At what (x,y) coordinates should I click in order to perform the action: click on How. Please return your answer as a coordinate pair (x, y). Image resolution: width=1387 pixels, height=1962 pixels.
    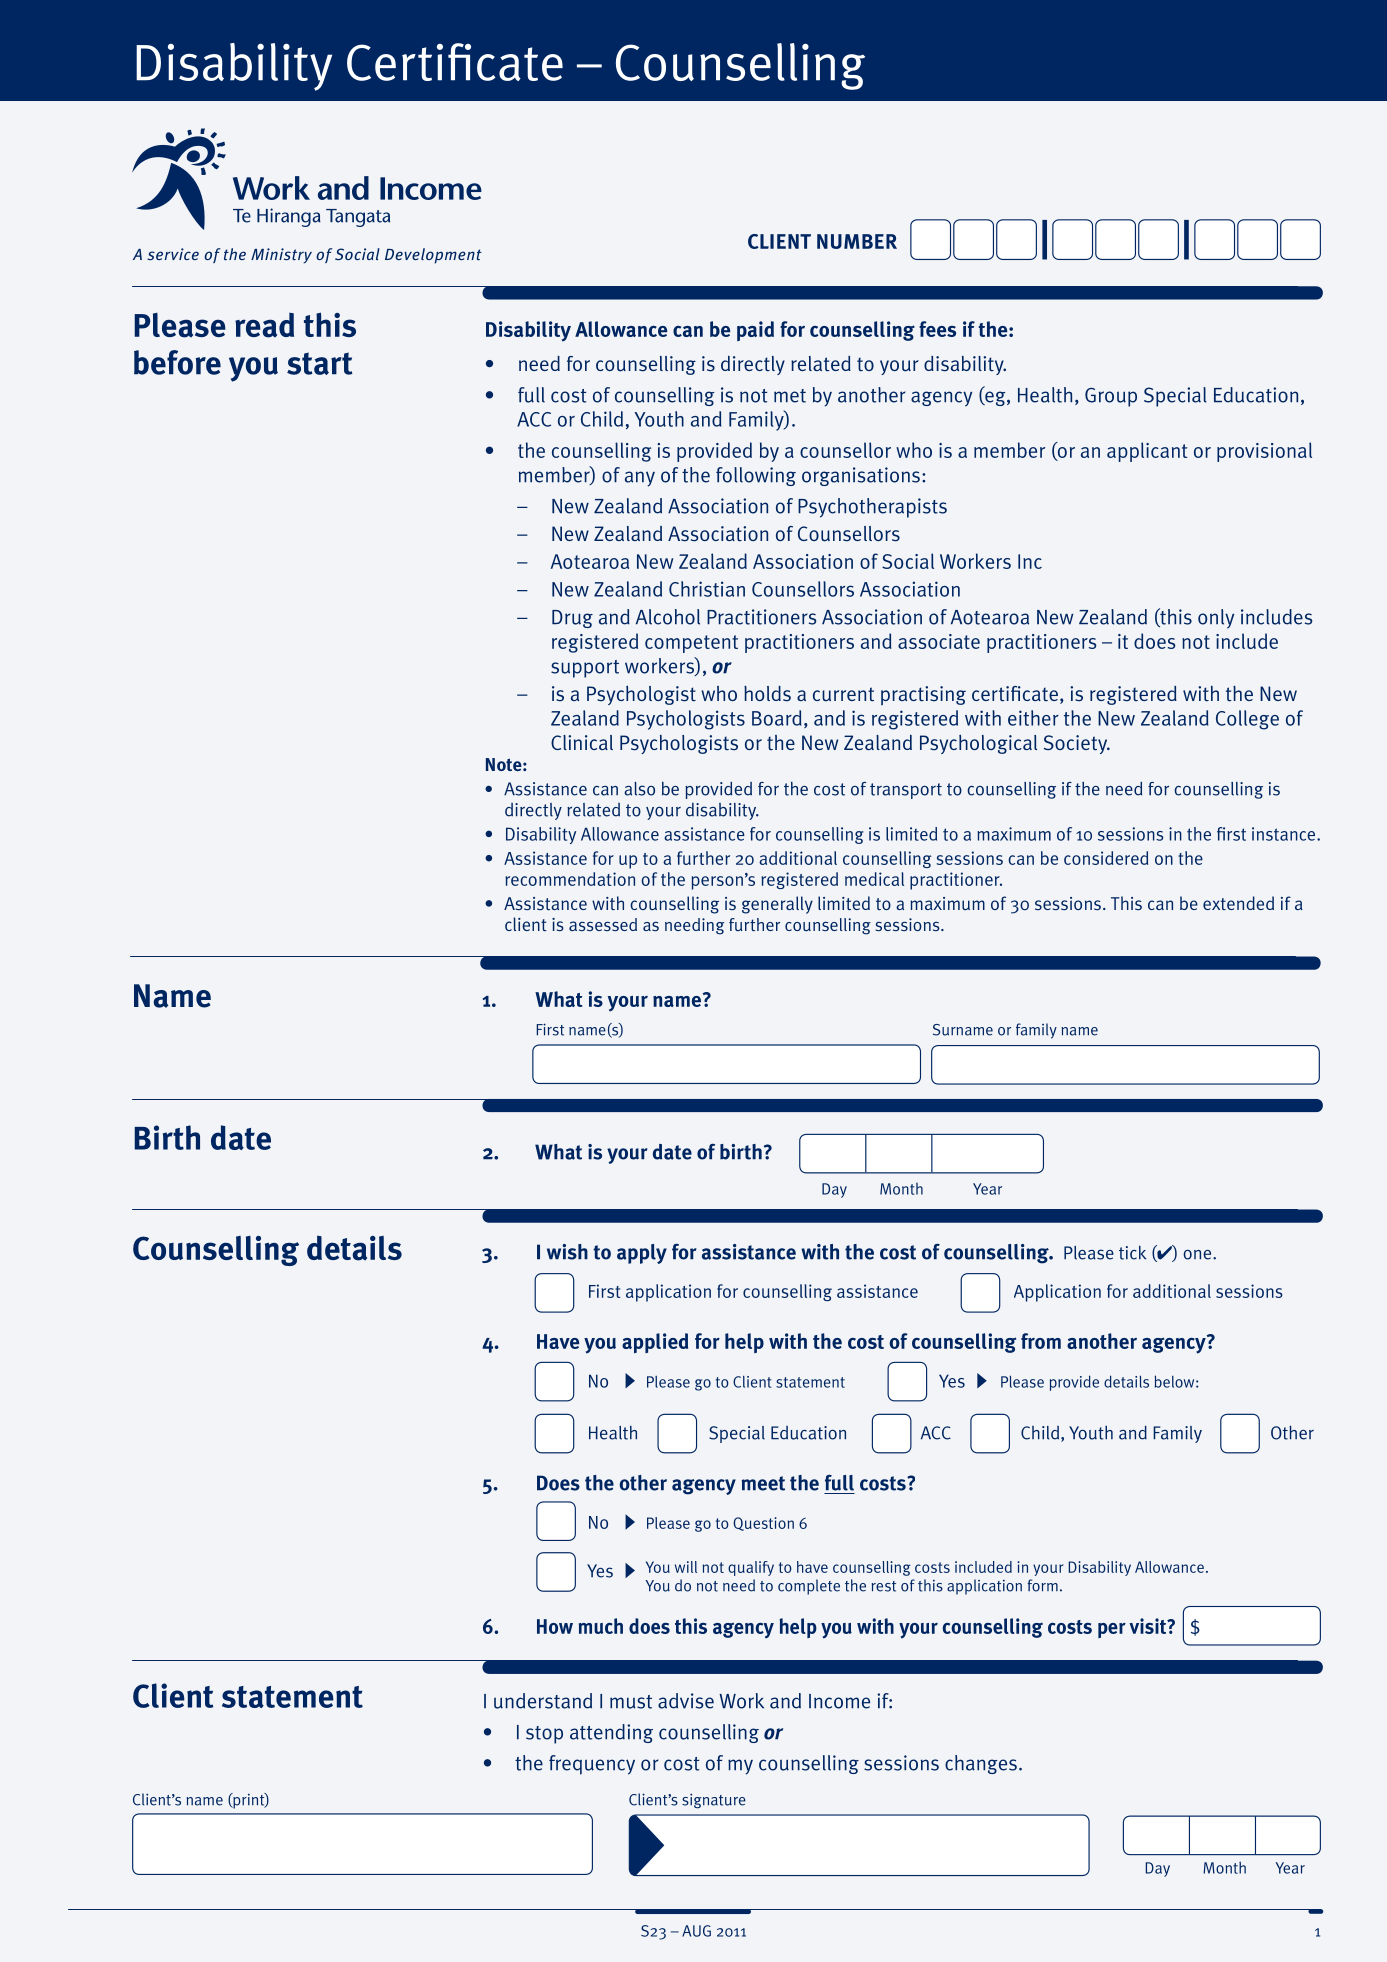
    Looking at the image, I should click on (555, 1626).
